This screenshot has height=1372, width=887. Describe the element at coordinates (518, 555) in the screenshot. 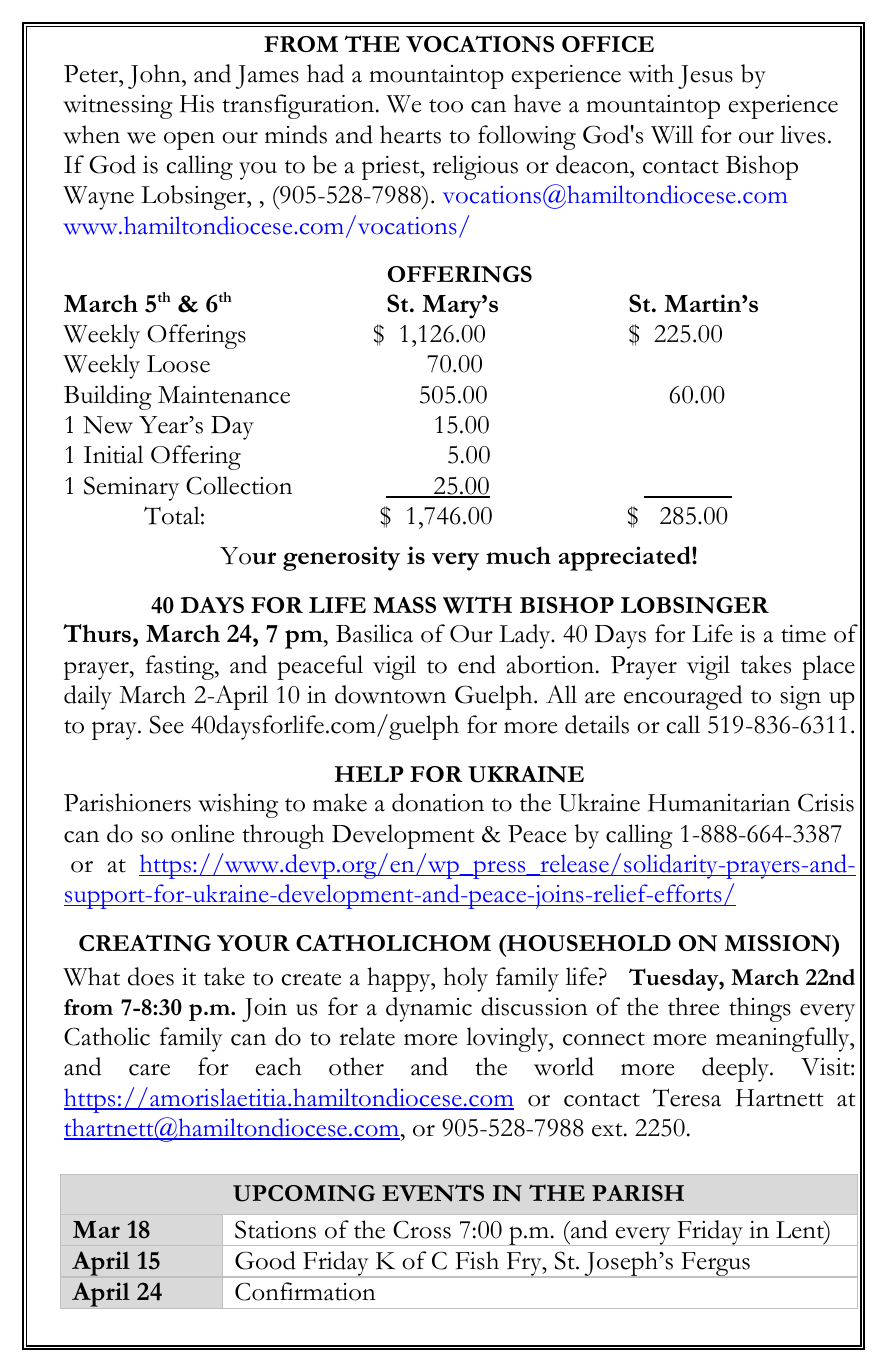

I see `much` at that location.
